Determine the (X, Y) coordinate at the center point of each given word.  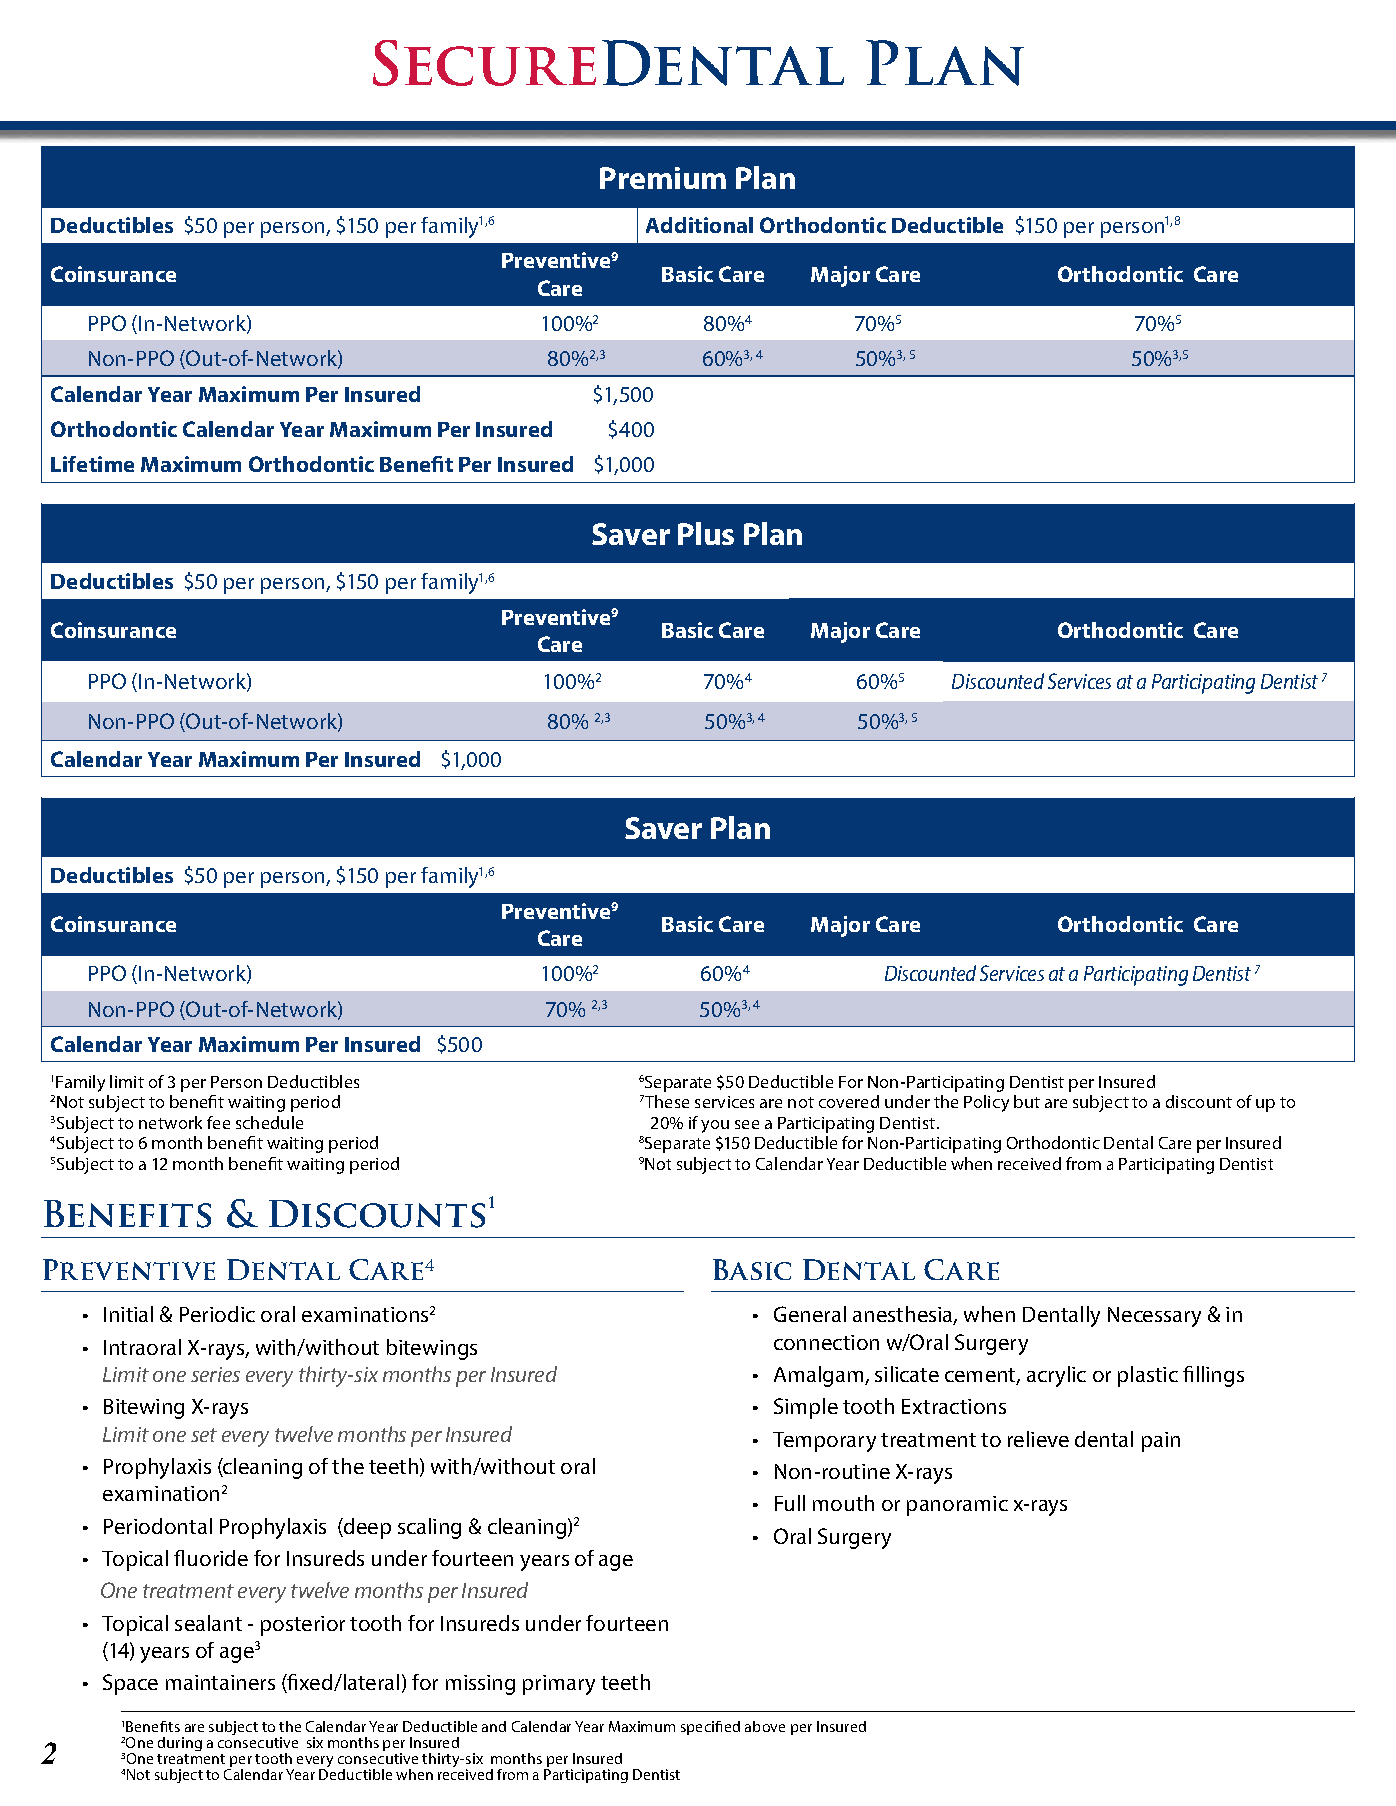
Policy (986, 1103)
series (215, 1374)
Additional (699, 225)
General (810, 1314)
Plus (706, 533)
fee (218, 1122)
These (666, 1101)
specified (710, 1728)
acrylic (1056, 1376)
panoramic (957, 1506)
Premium (663, 178)
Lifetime (92, 464)
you (715, 1126)
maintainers (220, 1682)
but (1027, 1101)
